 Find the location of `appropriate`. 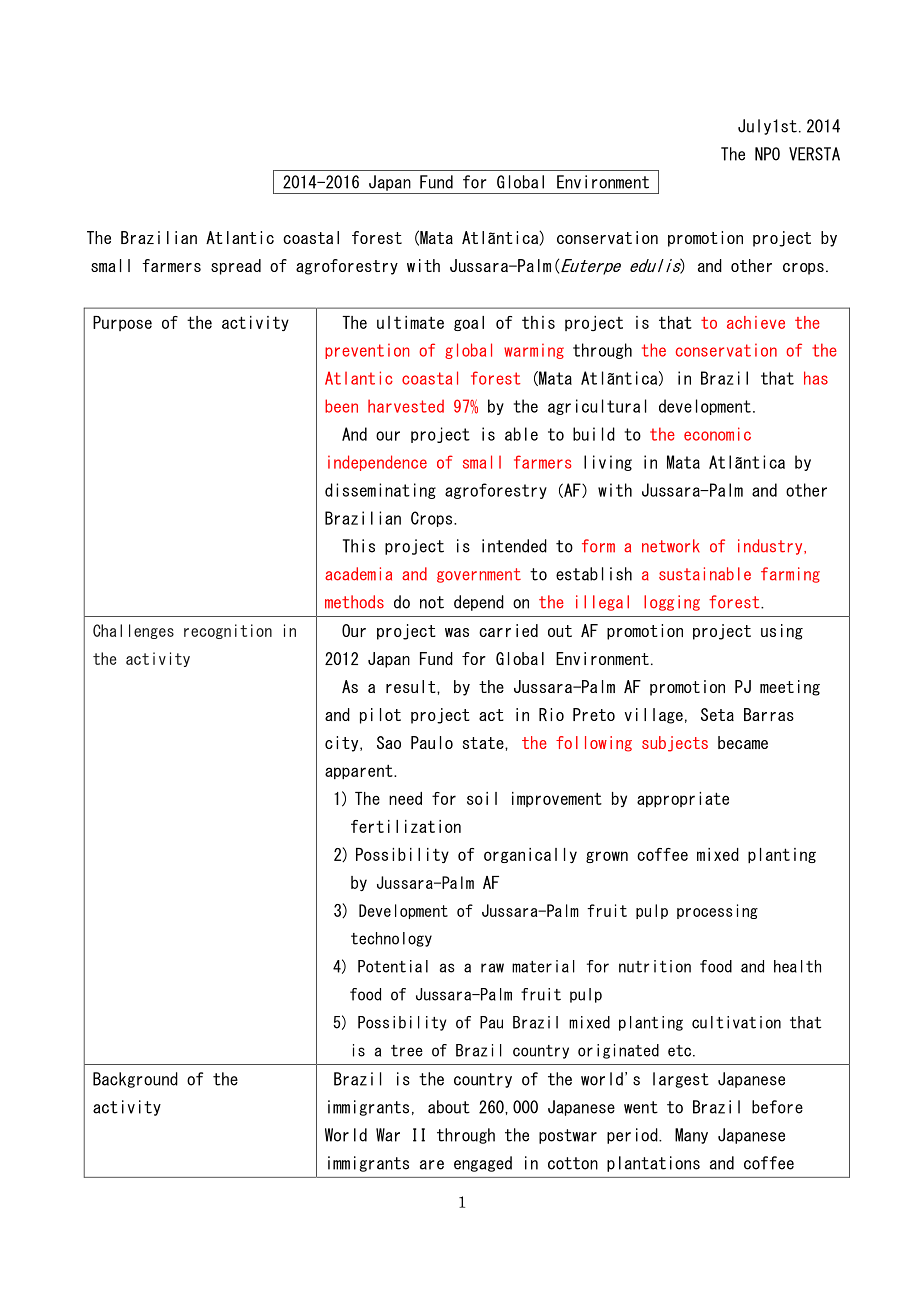

appropriate is located at coordinates (683, 800).
